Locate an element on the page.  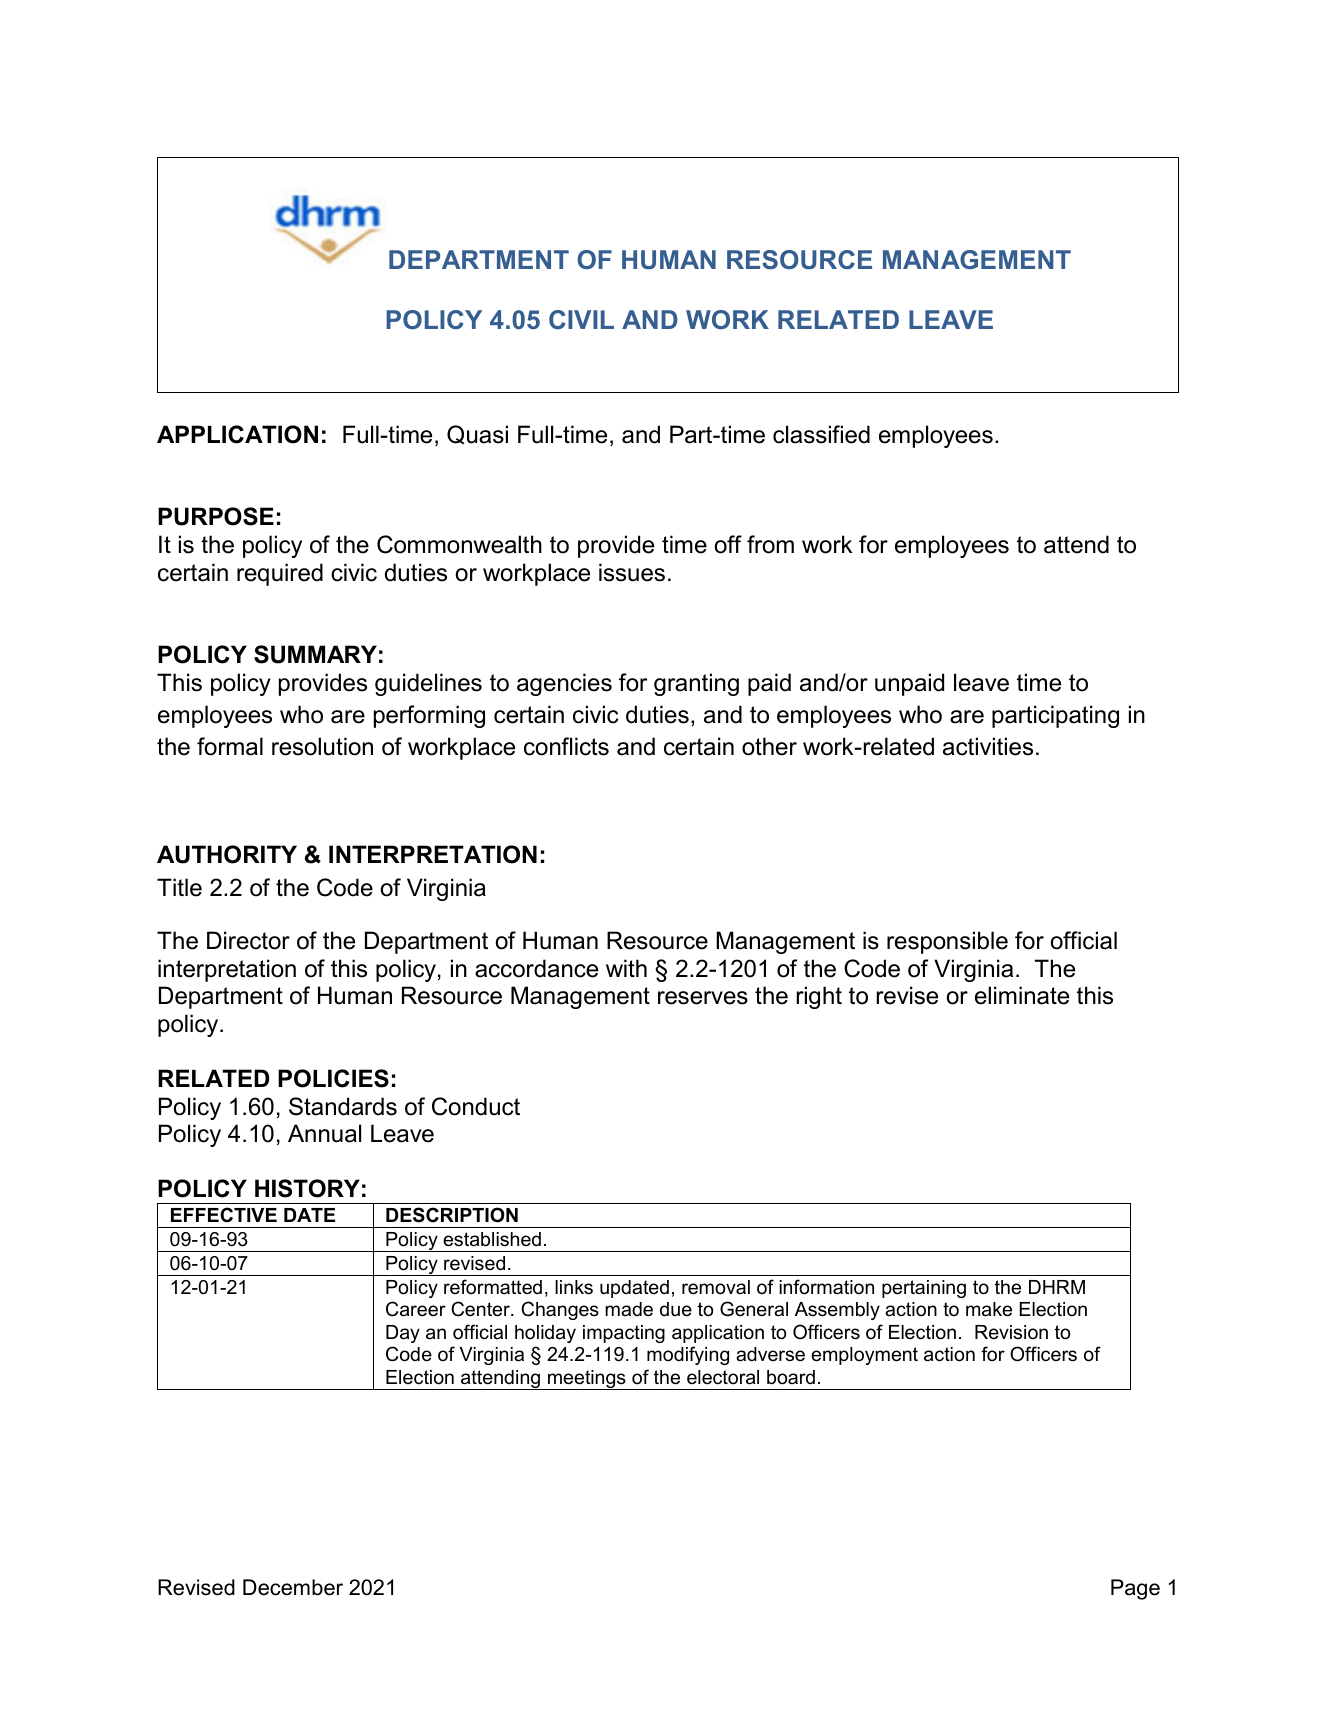
required is located at coordinates (280, 574).
